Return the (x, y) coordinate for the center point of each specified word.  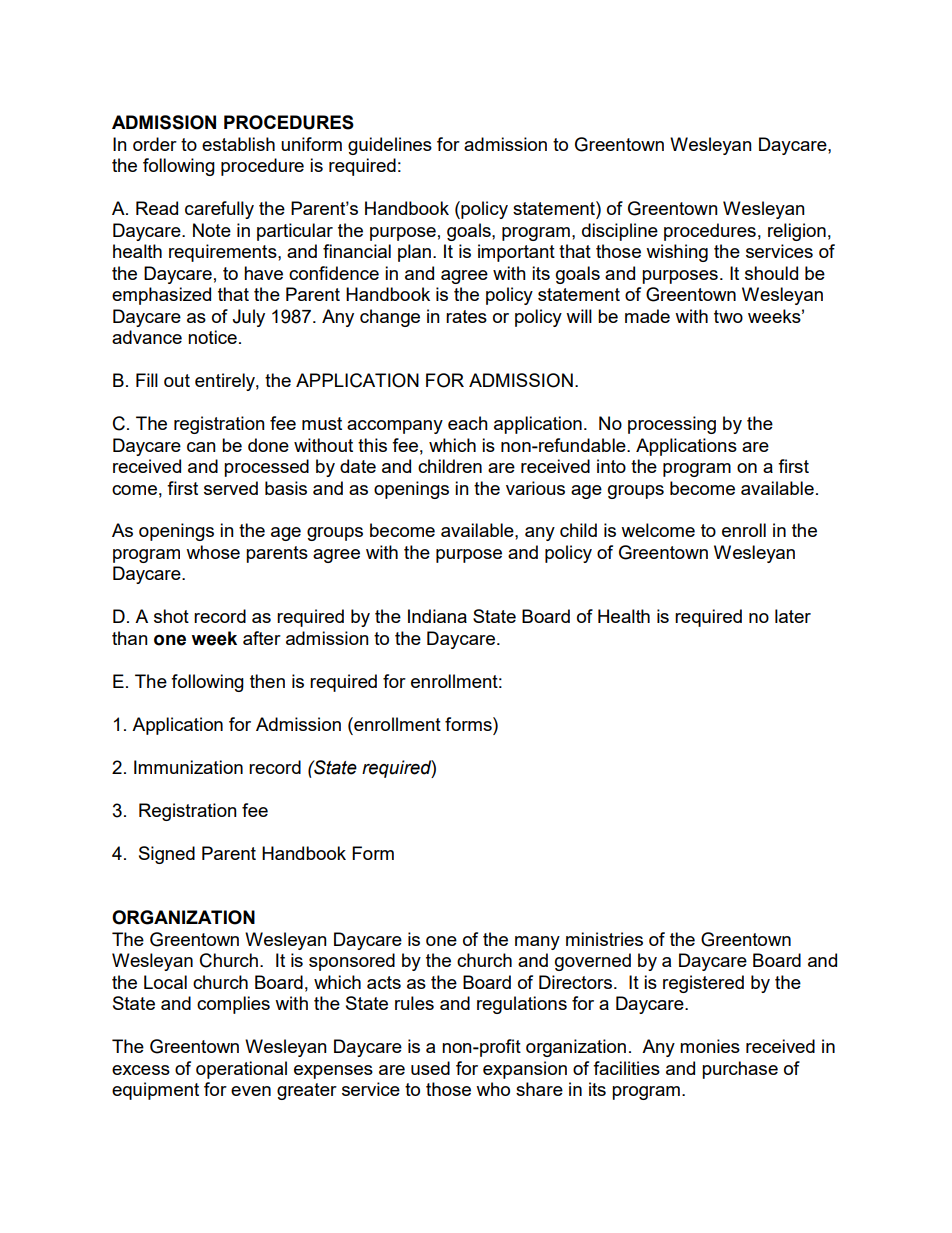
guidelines (390, 146)
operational (241, 1070)
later (793, 616)
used (430, 1068)
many (537, 943)
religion (797, 232)
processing (672, 425)
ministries (604, 939)
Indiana (437, 616)
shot (171, 616)
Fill (147, 380)
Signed (167, 855)
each (468, 423)
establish (238, 144)
